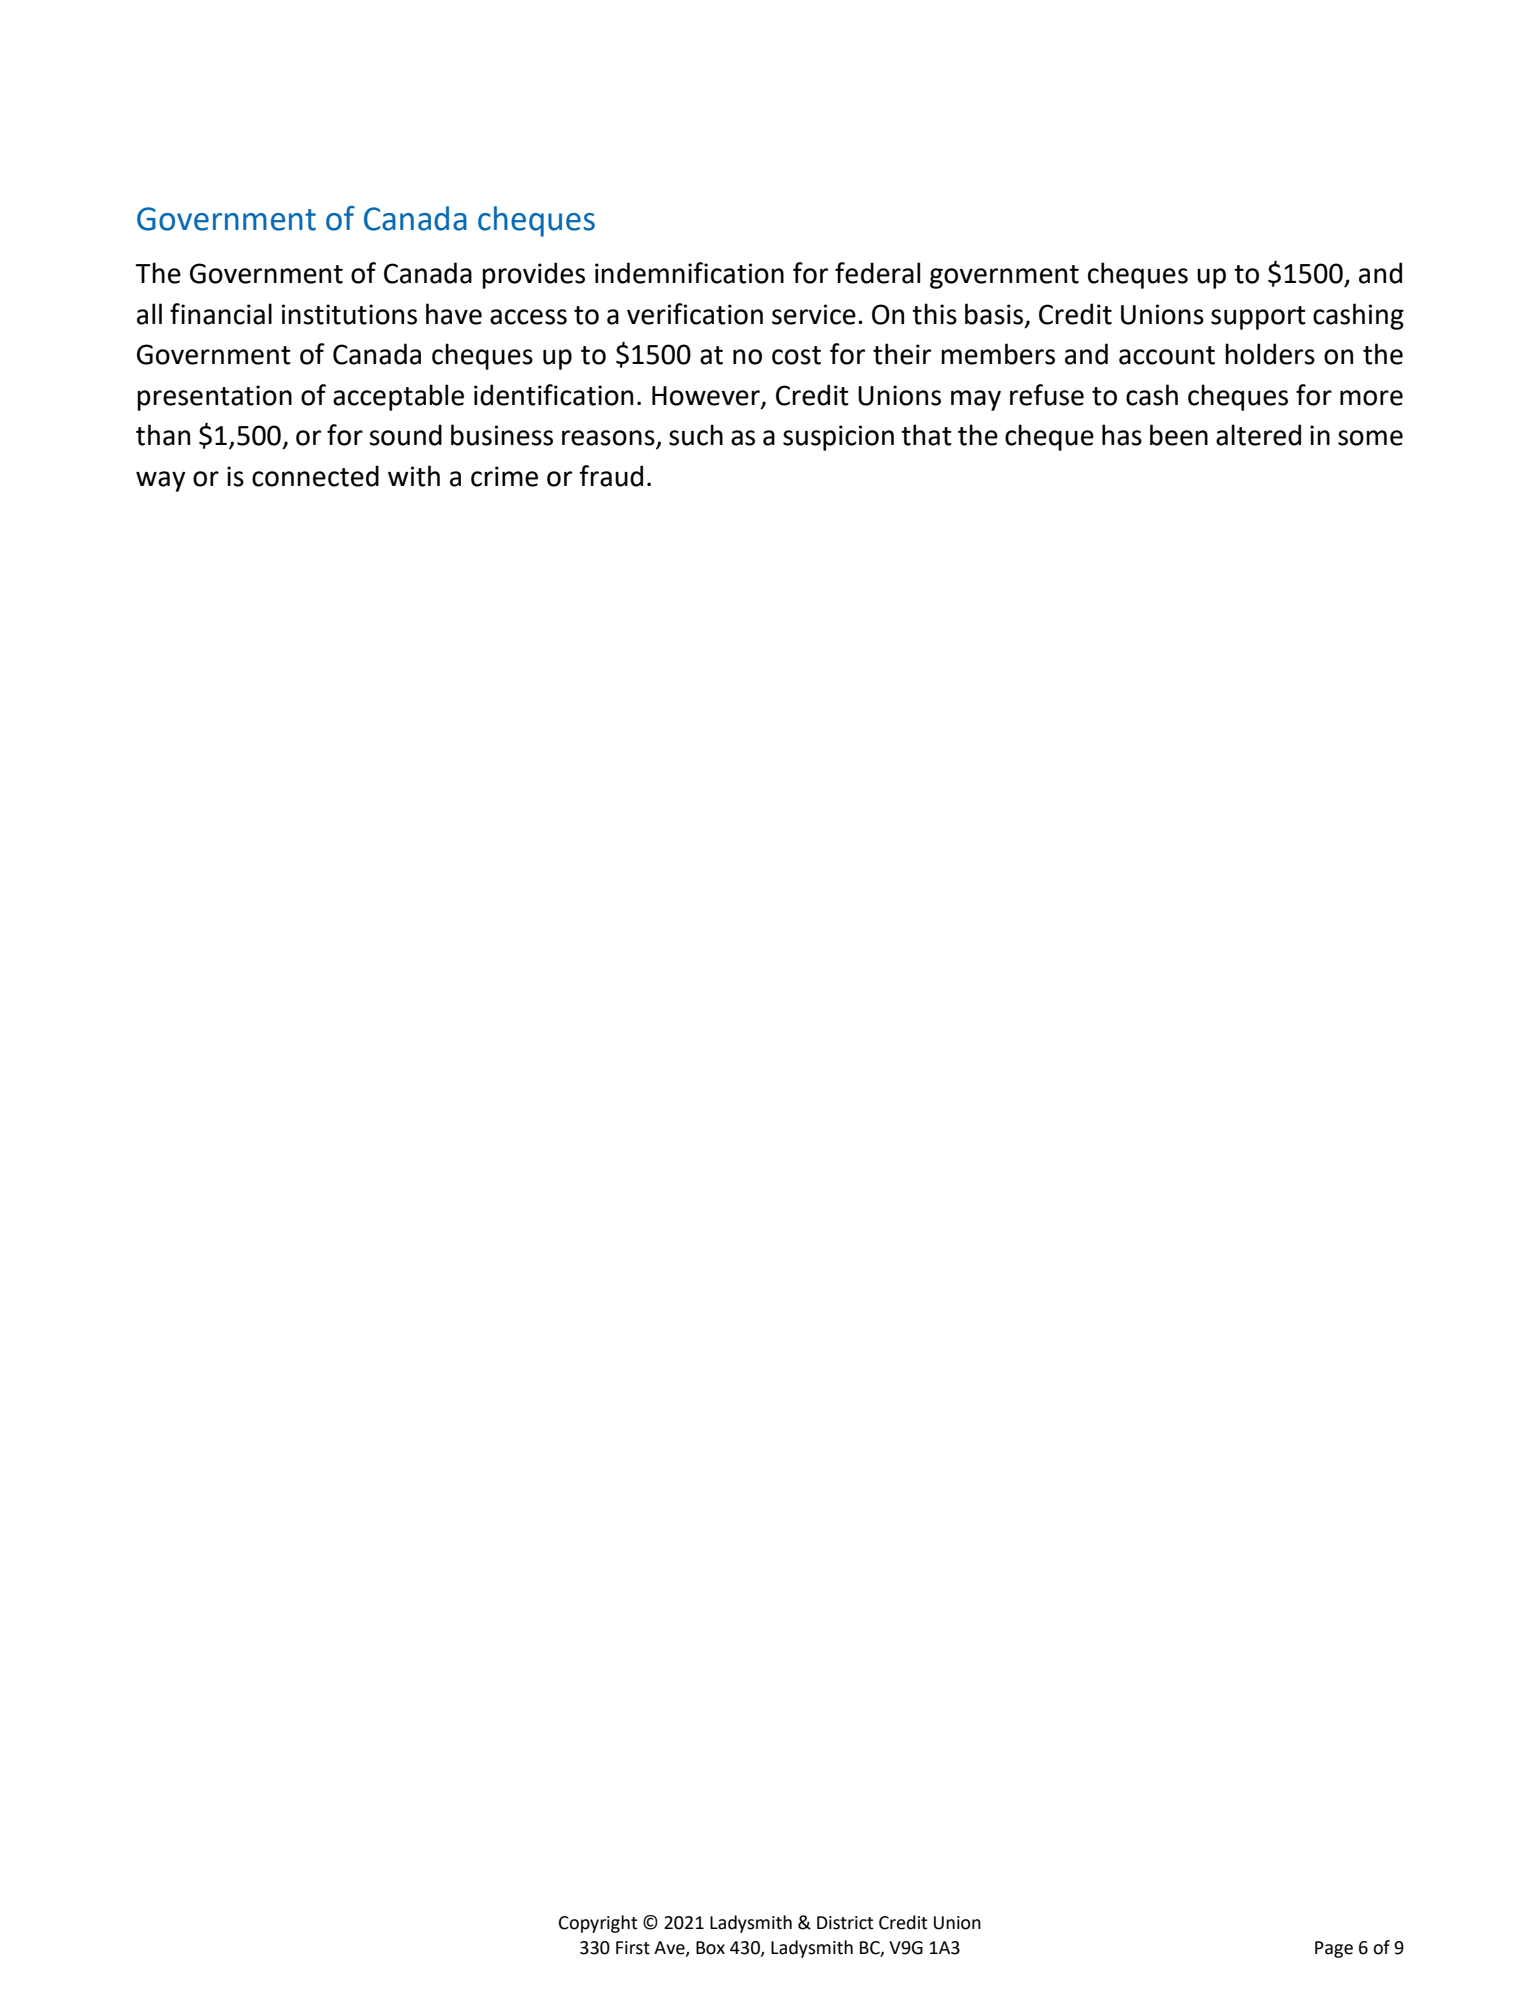 The width and height of the document is (1540, 1993). Describe the element at coordinates (710, 1948) in the document. I see `Box` at that location.
